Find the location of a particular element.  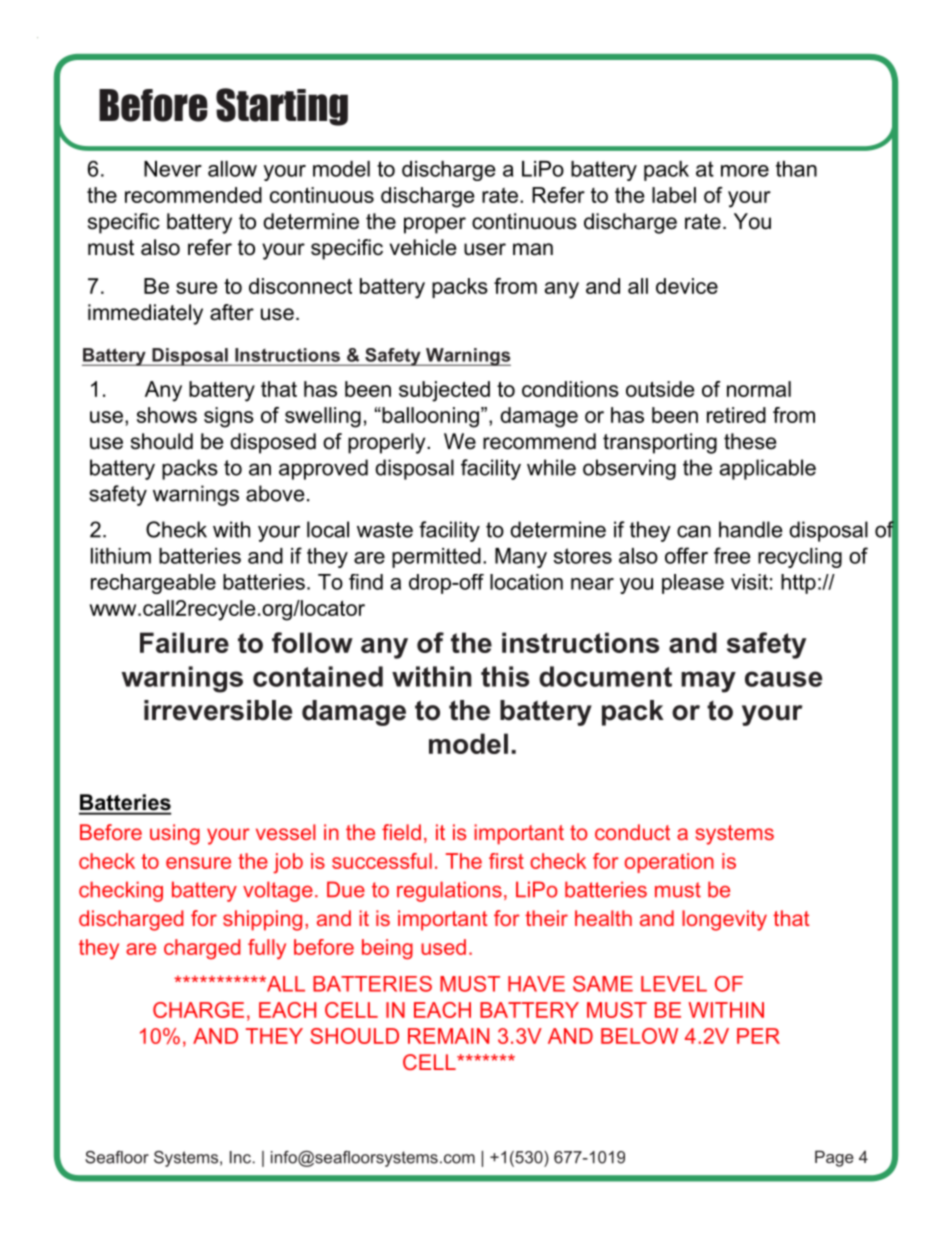

regulations is located at coordinates (449, 891).
